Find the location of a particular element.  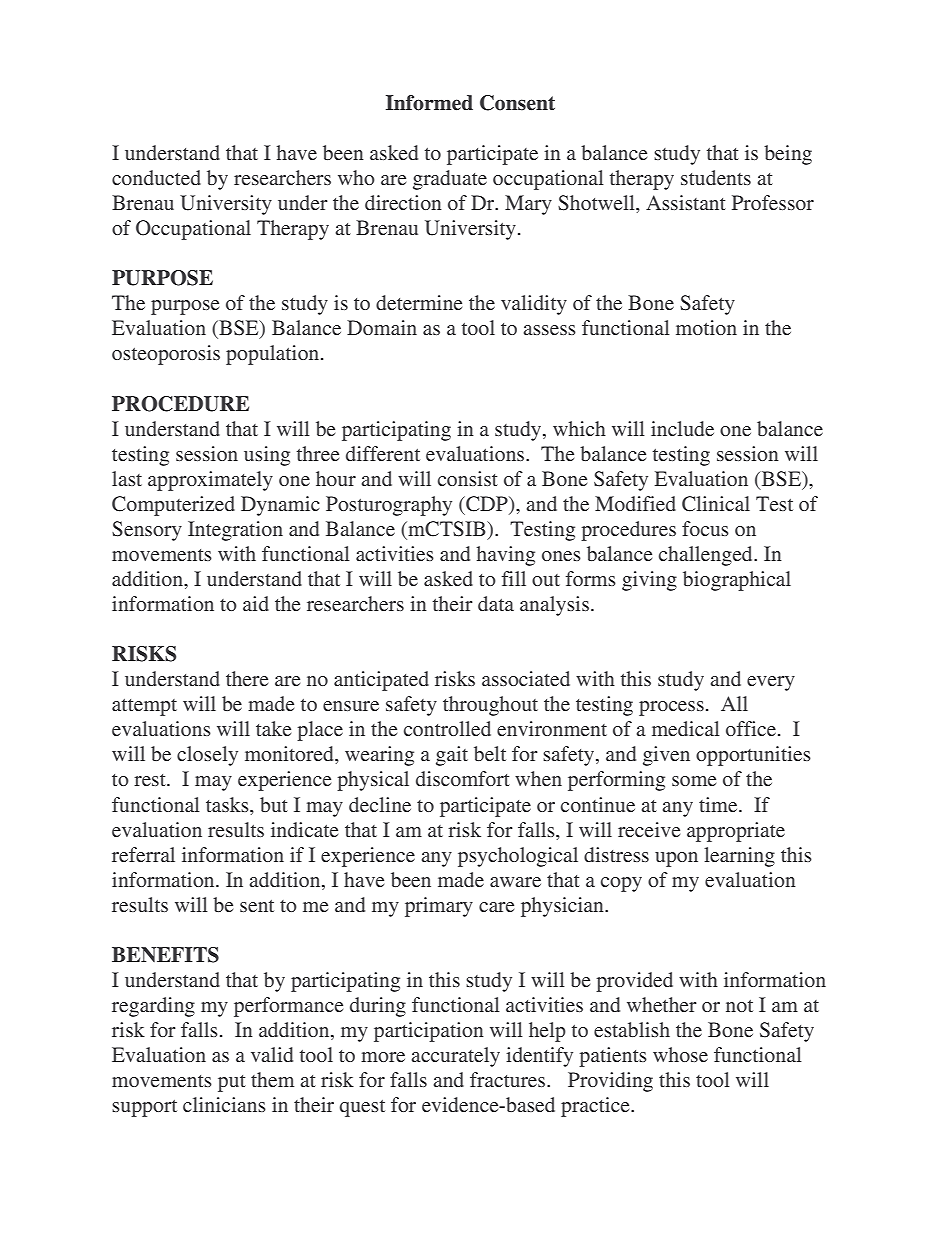

clinicians is located at coordinates (224, 1104).
